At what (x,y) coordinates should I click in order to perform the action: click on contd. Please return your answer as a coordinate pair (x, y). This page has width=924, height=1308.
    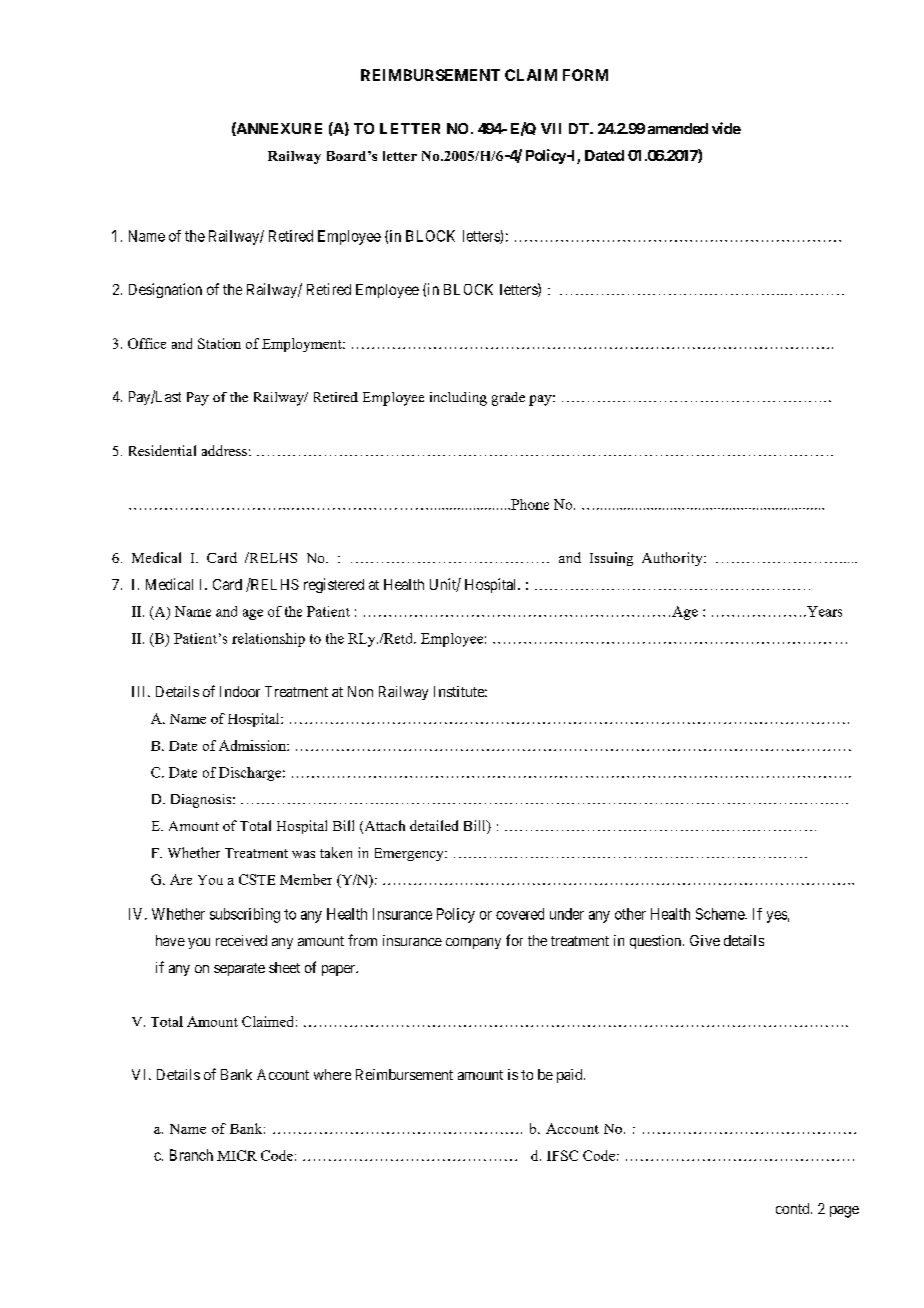
    Looking at the image, I should click on (794, 1208).
